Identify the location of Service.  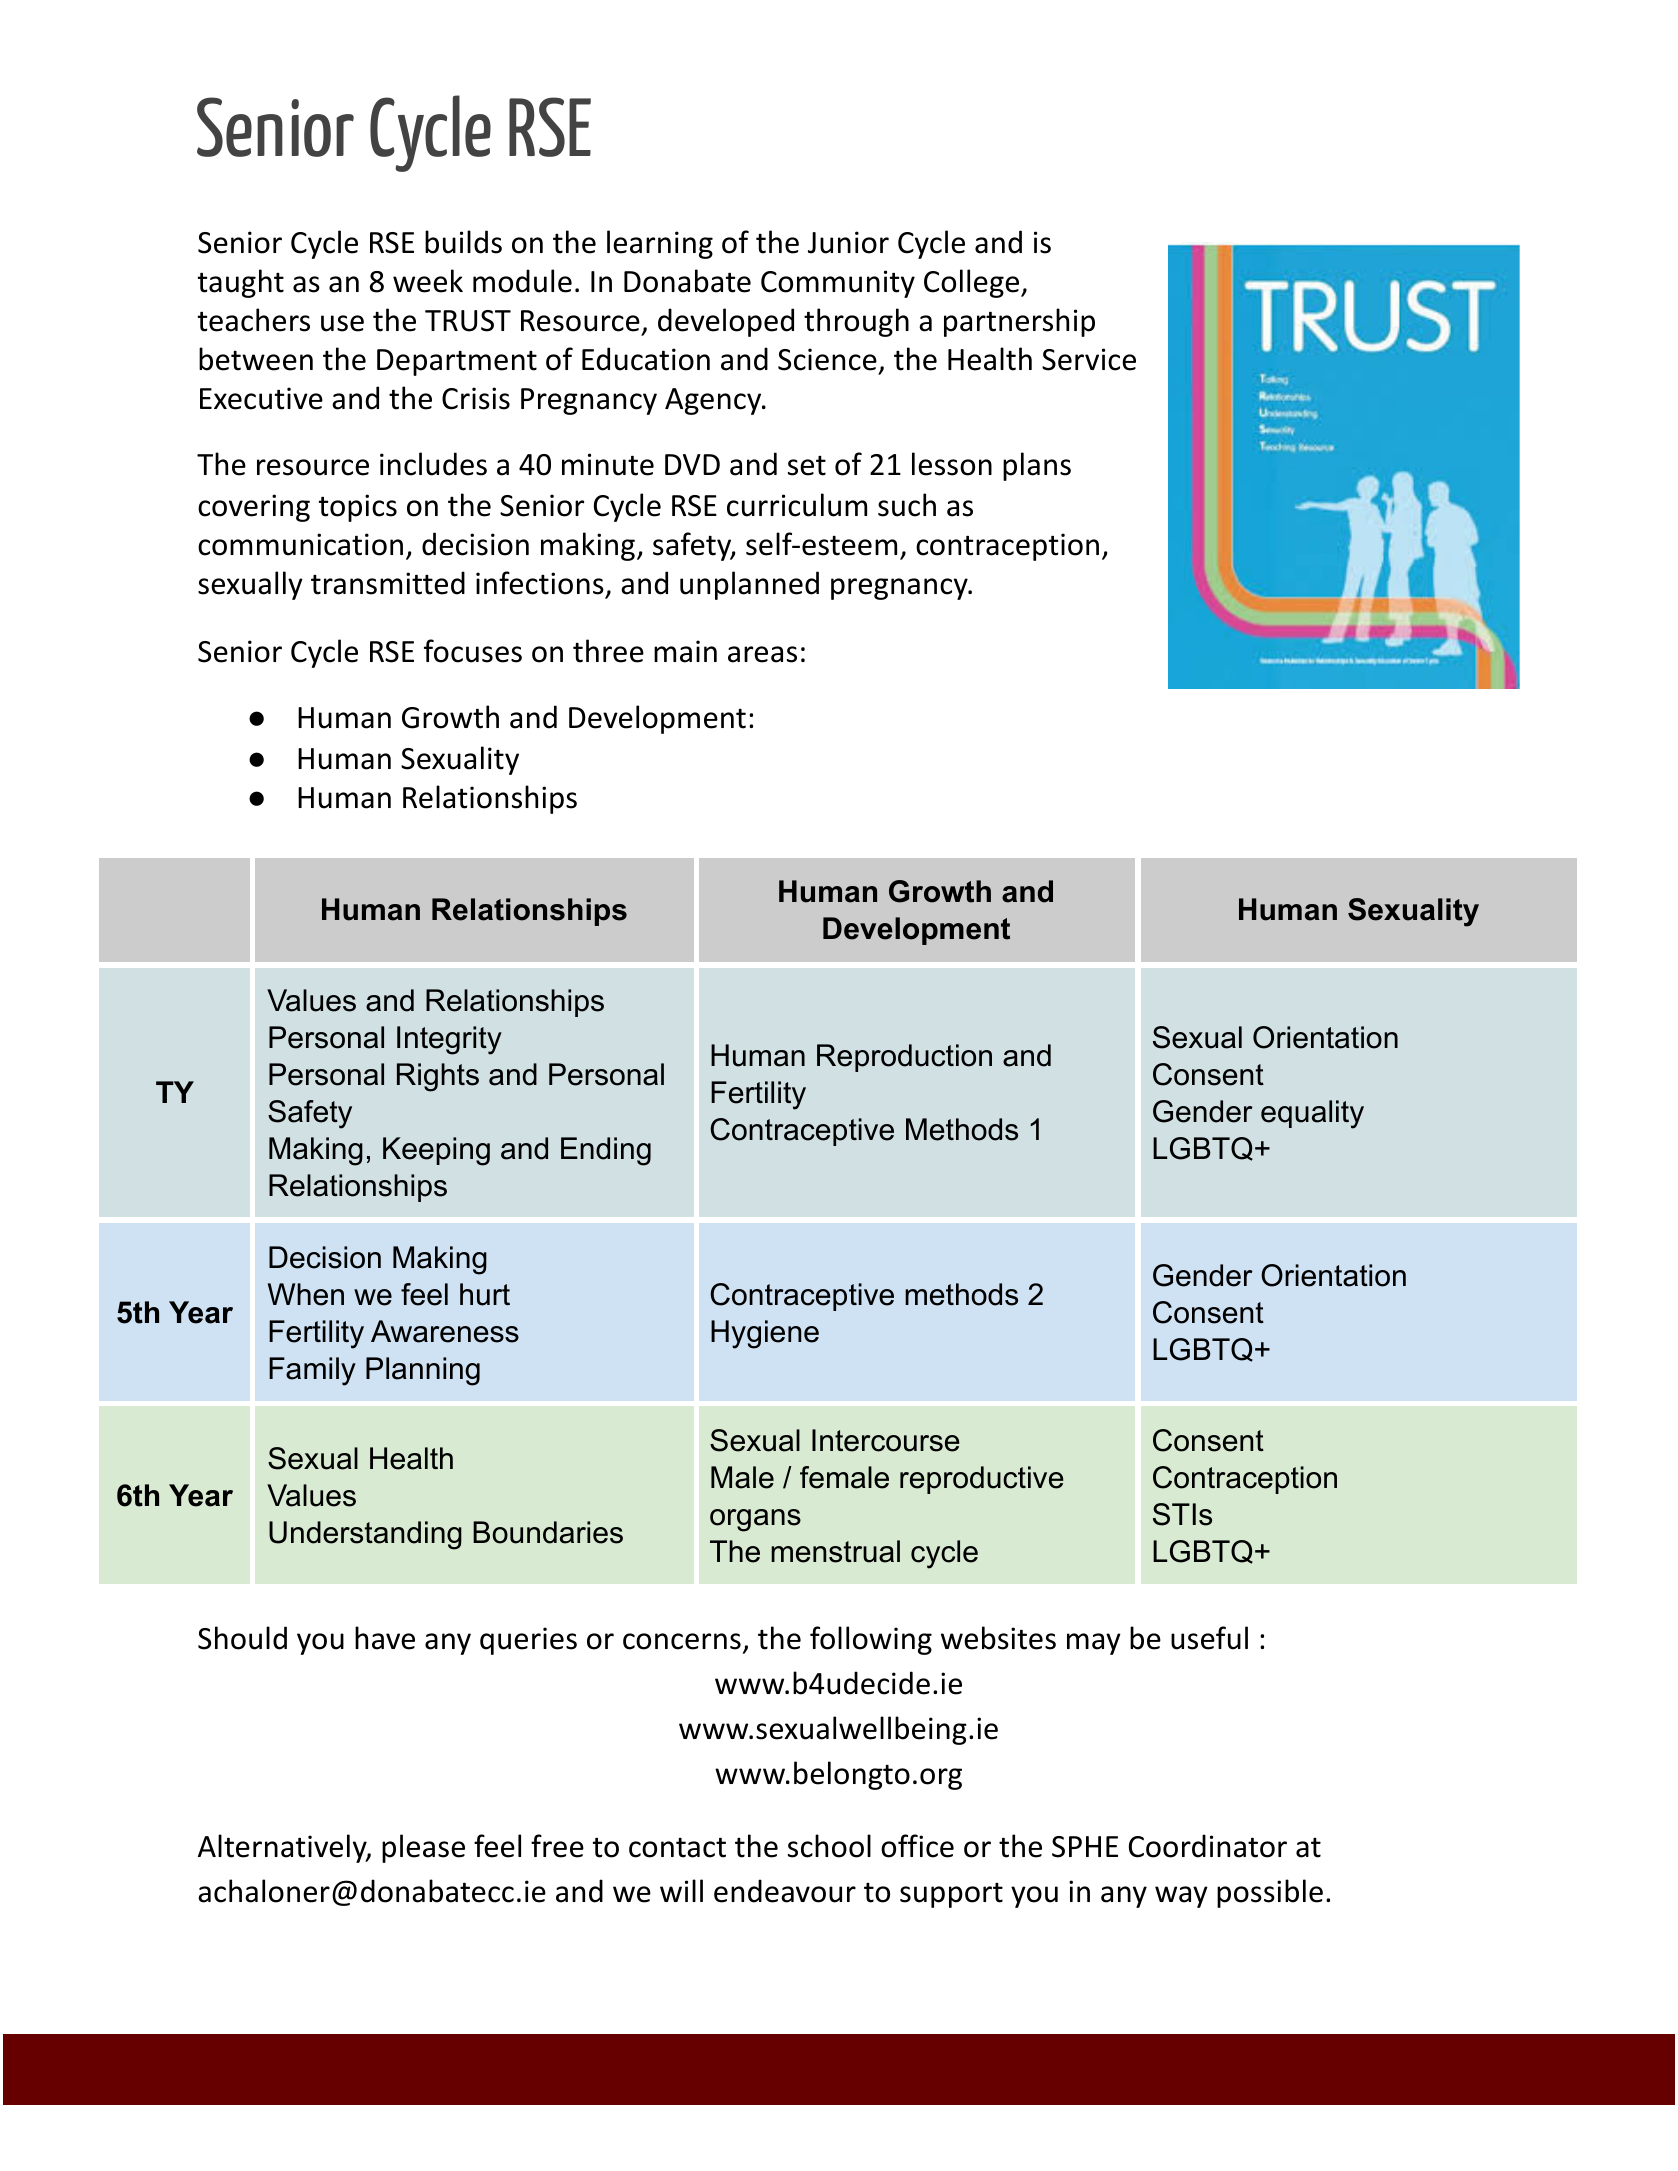
(1089, 359).
